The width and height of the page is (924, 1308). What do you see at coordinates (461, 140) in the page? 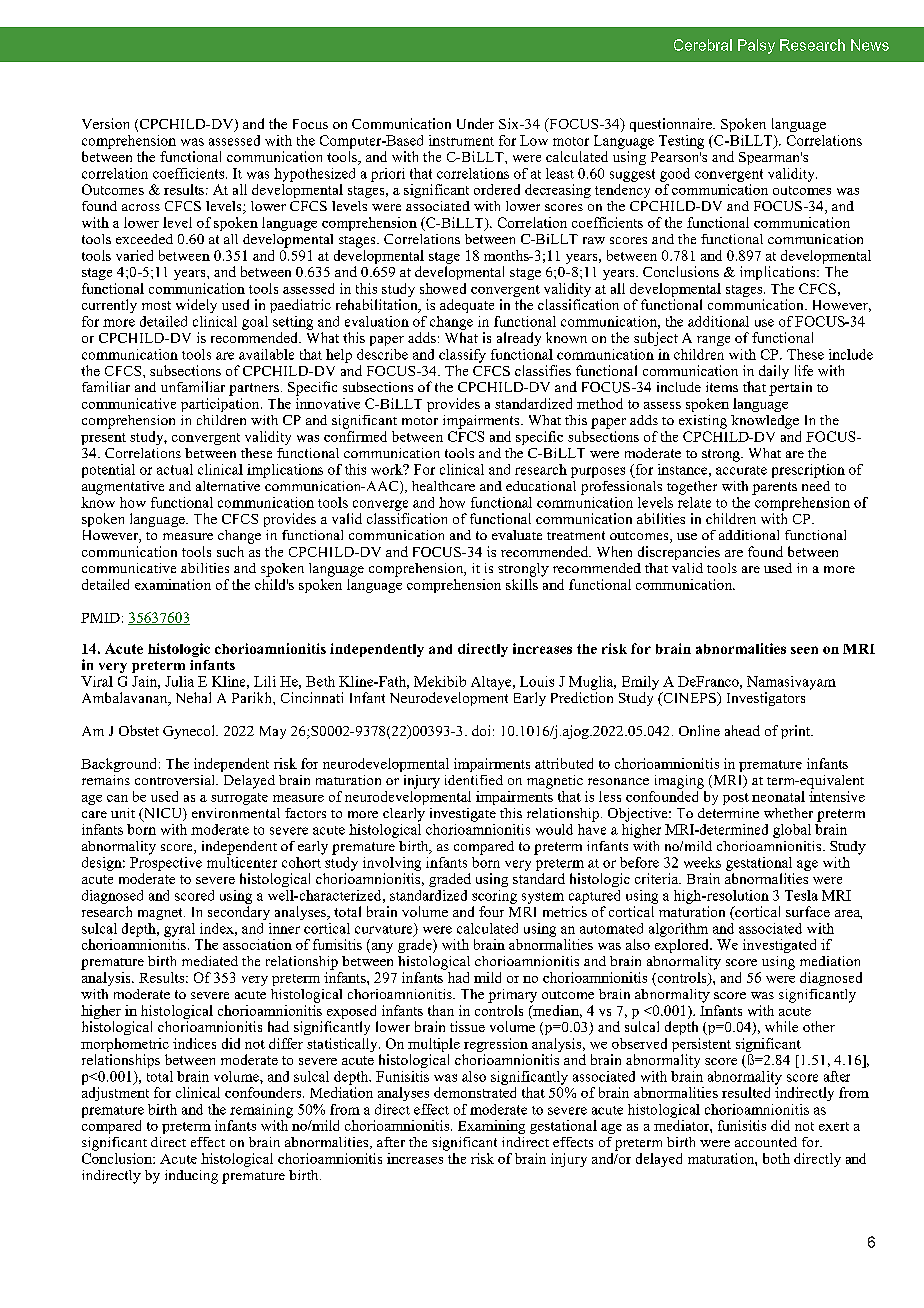
I see `instrument` at bounding box center [461, 140].
